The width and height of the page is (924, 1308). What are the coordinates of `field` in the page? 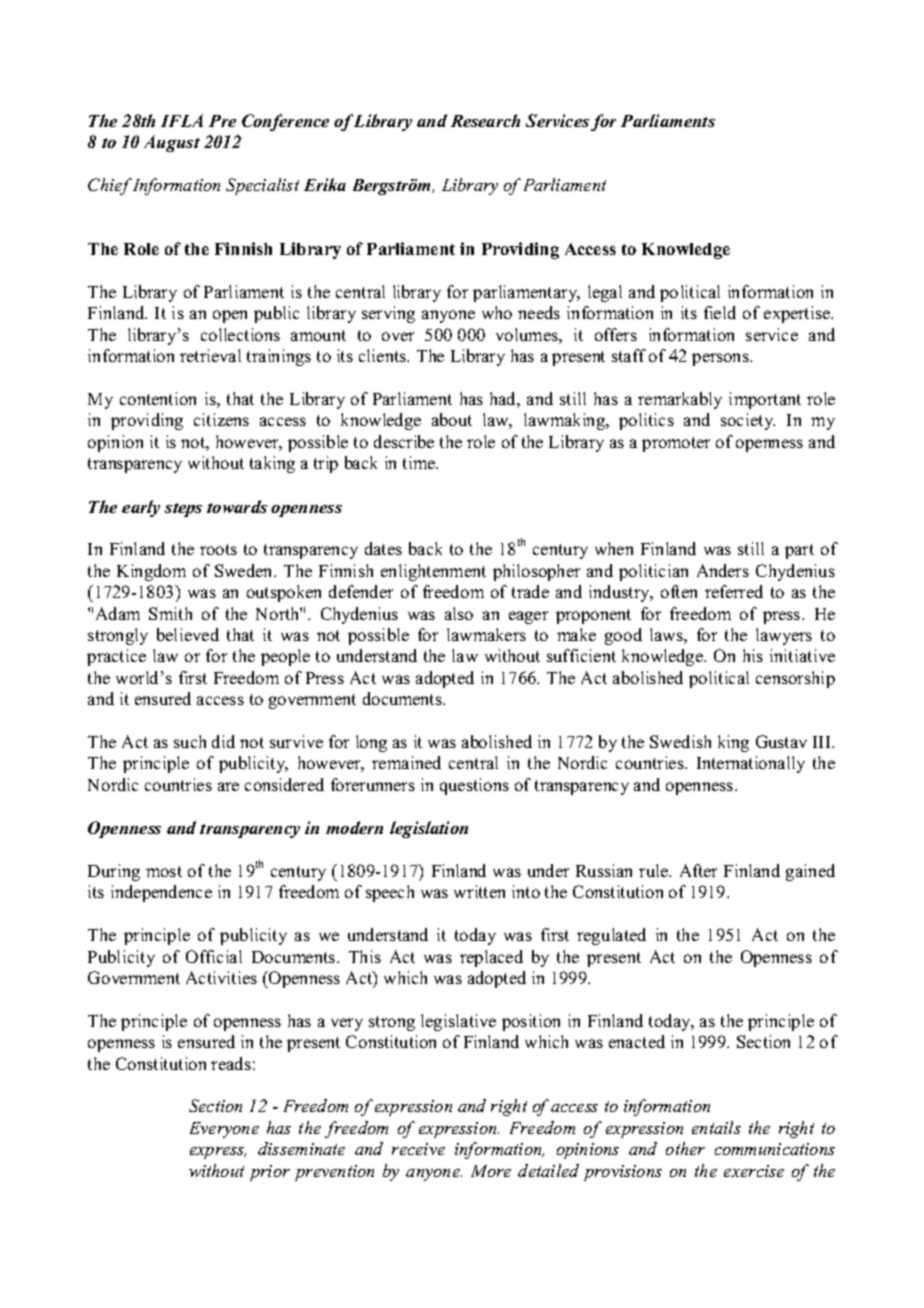 It's located at (720, 312).
